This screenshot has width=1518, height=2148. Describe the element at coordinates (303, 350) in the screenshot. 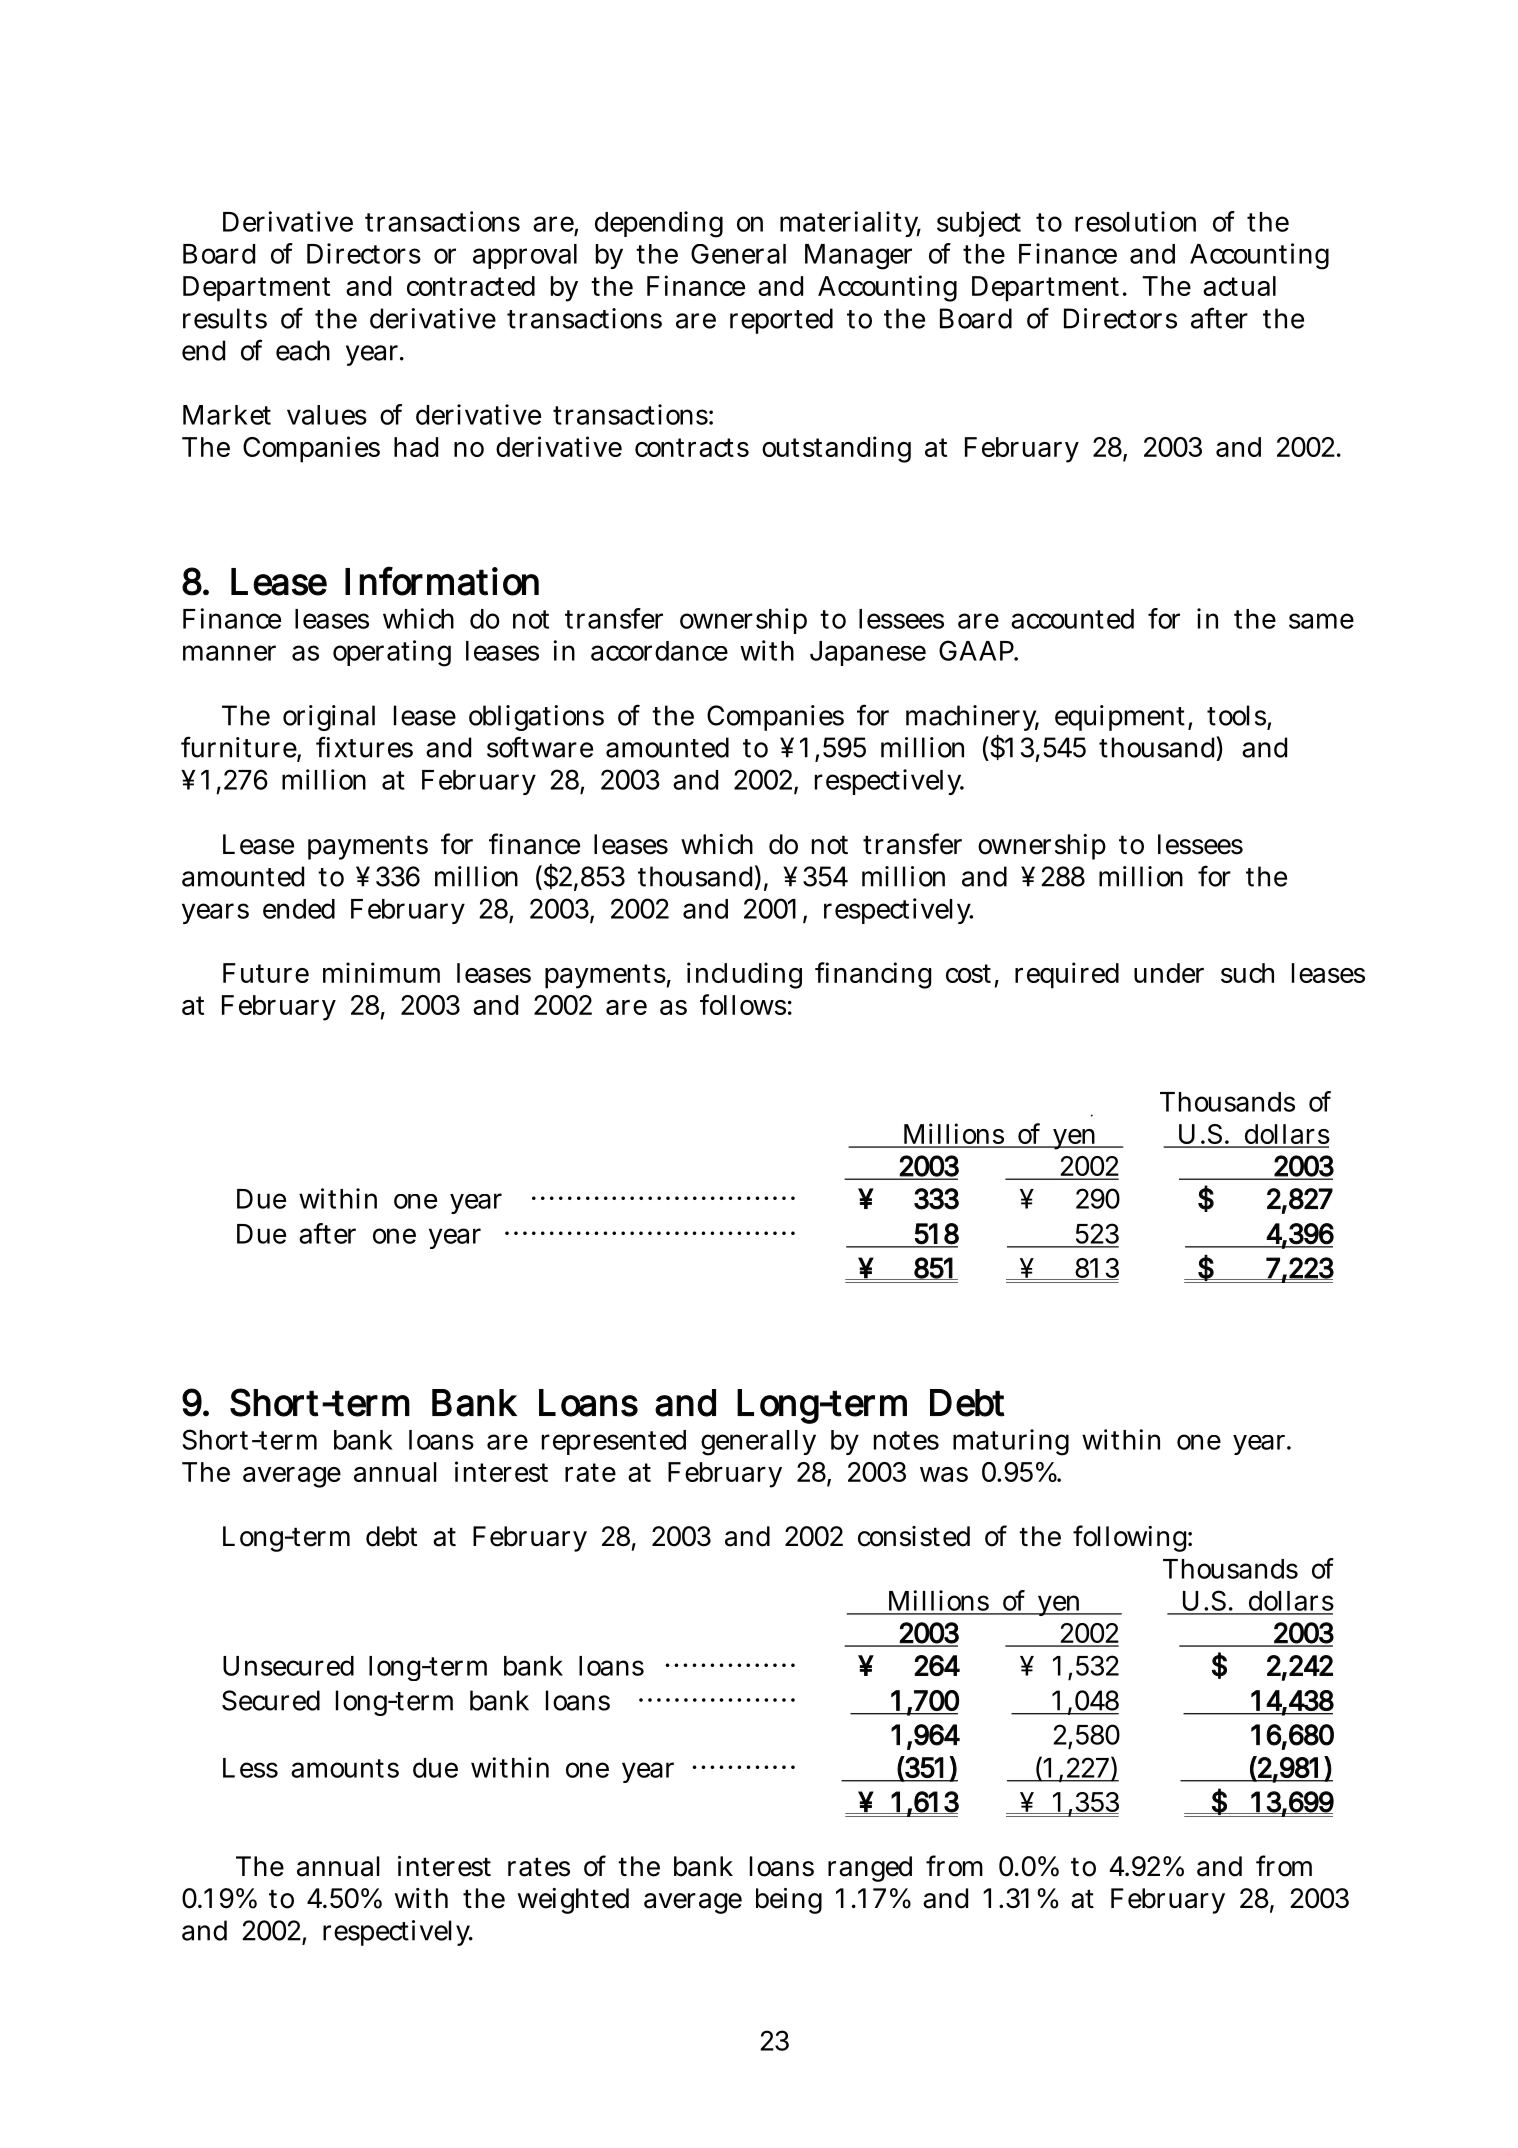

I see `each` at that location.
